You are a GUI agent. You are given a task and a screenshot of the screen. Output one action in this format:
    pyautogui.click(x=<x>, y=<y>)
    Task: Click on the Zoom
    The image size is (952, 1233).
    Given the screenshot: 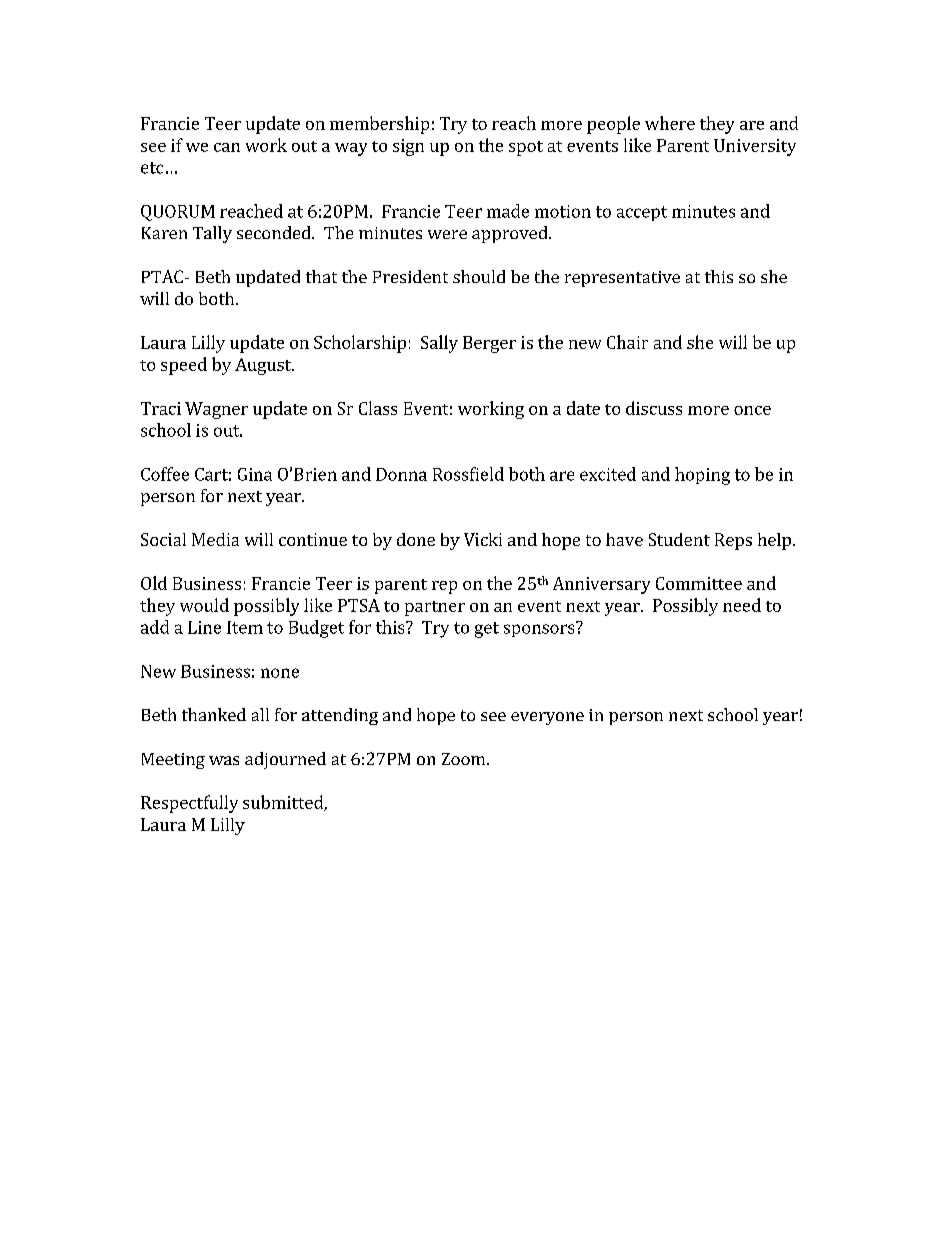 What is the action you would take?
    pyautogui.click(x=465, y=759)
